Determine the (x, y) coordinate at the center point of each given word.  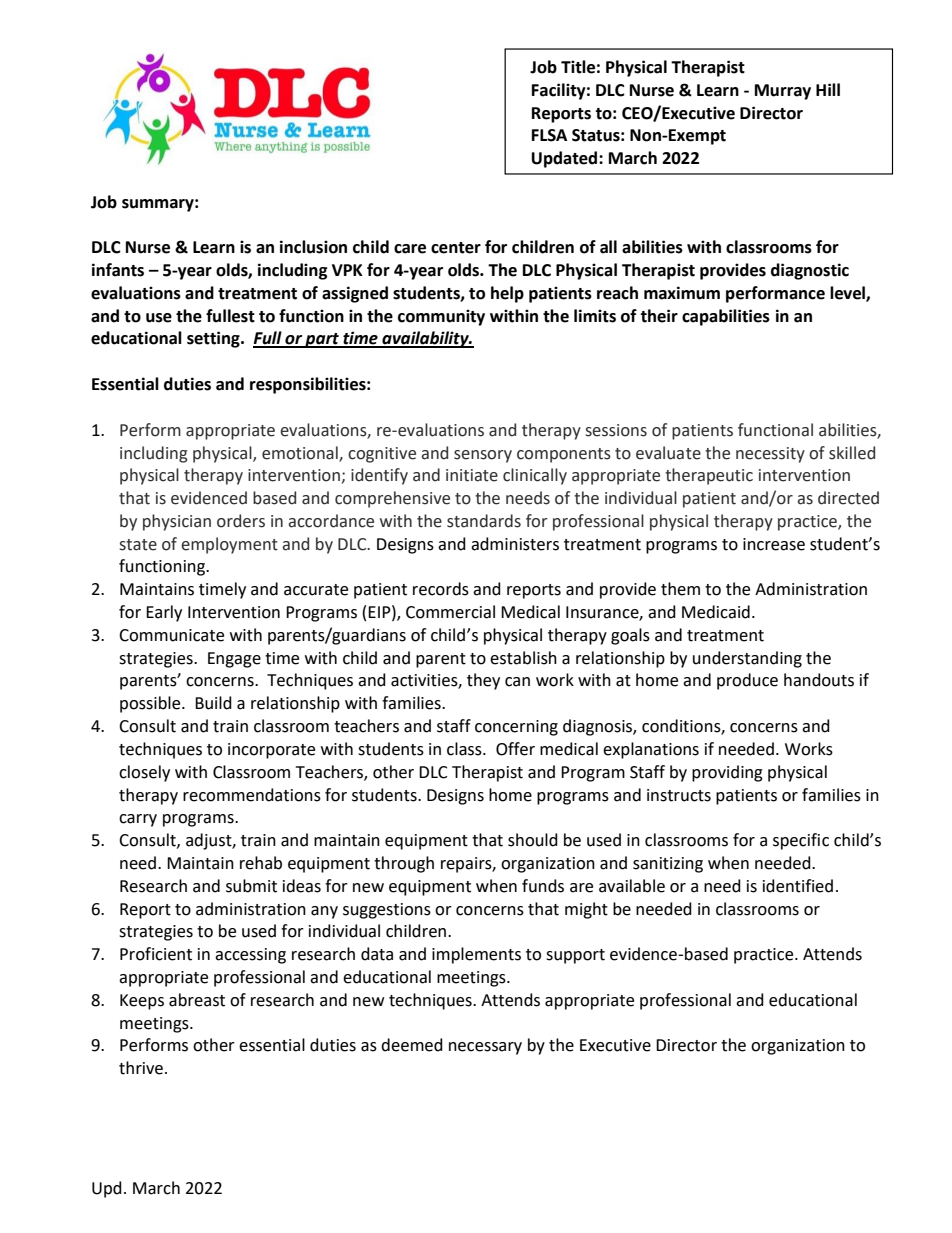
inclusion (313, 247)
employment (229, 545)
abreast (197, 1000)
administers (515, 544)
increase (774, 544)
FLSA (549, 135)
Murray (783, 92)
